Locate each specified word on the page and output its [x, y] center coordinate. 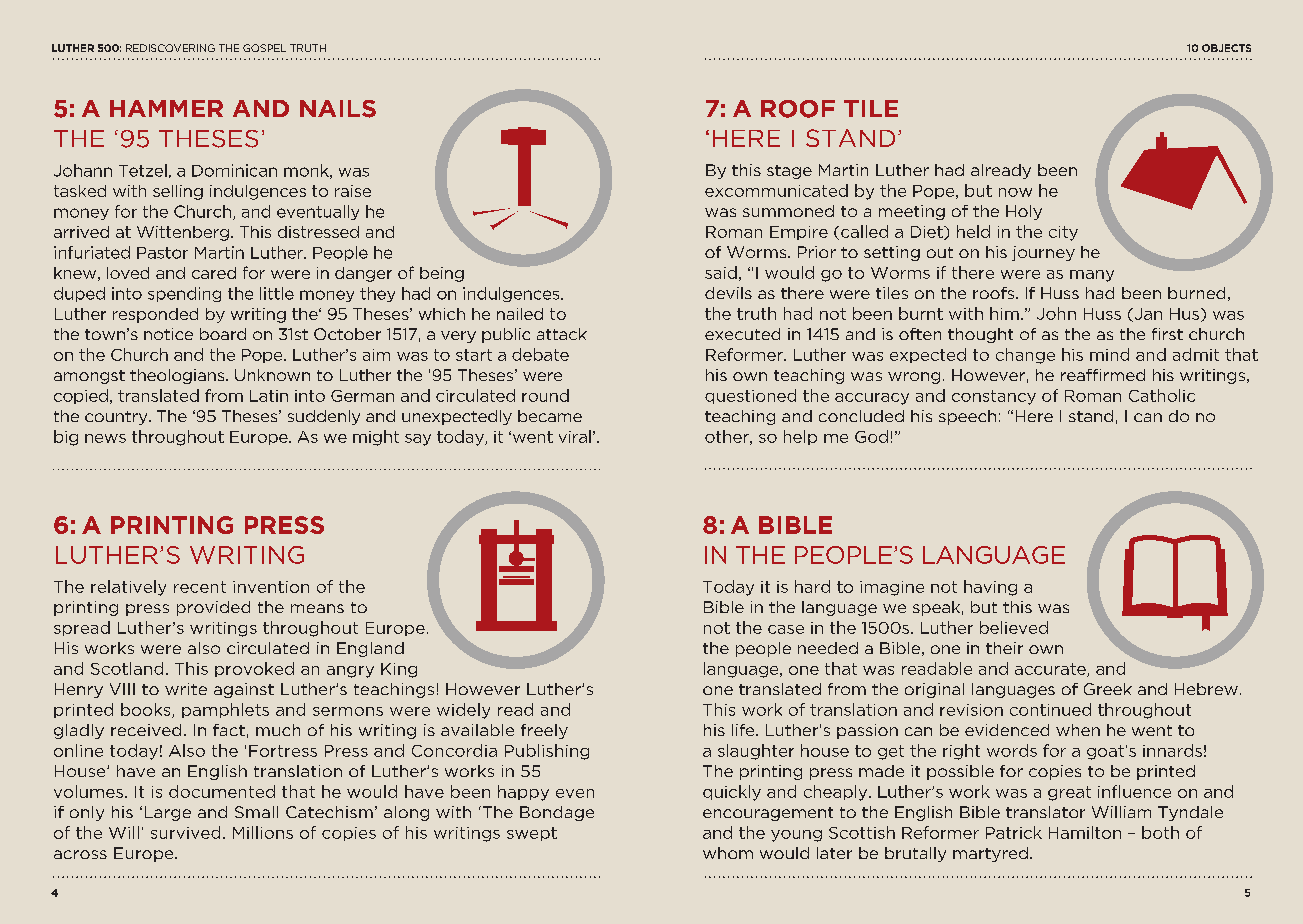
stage [789, 172]
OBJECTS [1226, 48]
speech [967, 417]
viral [575, 436]
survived [185, 832]
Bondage [557, 813]
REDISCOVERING [170, 48]
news [105, 438]
